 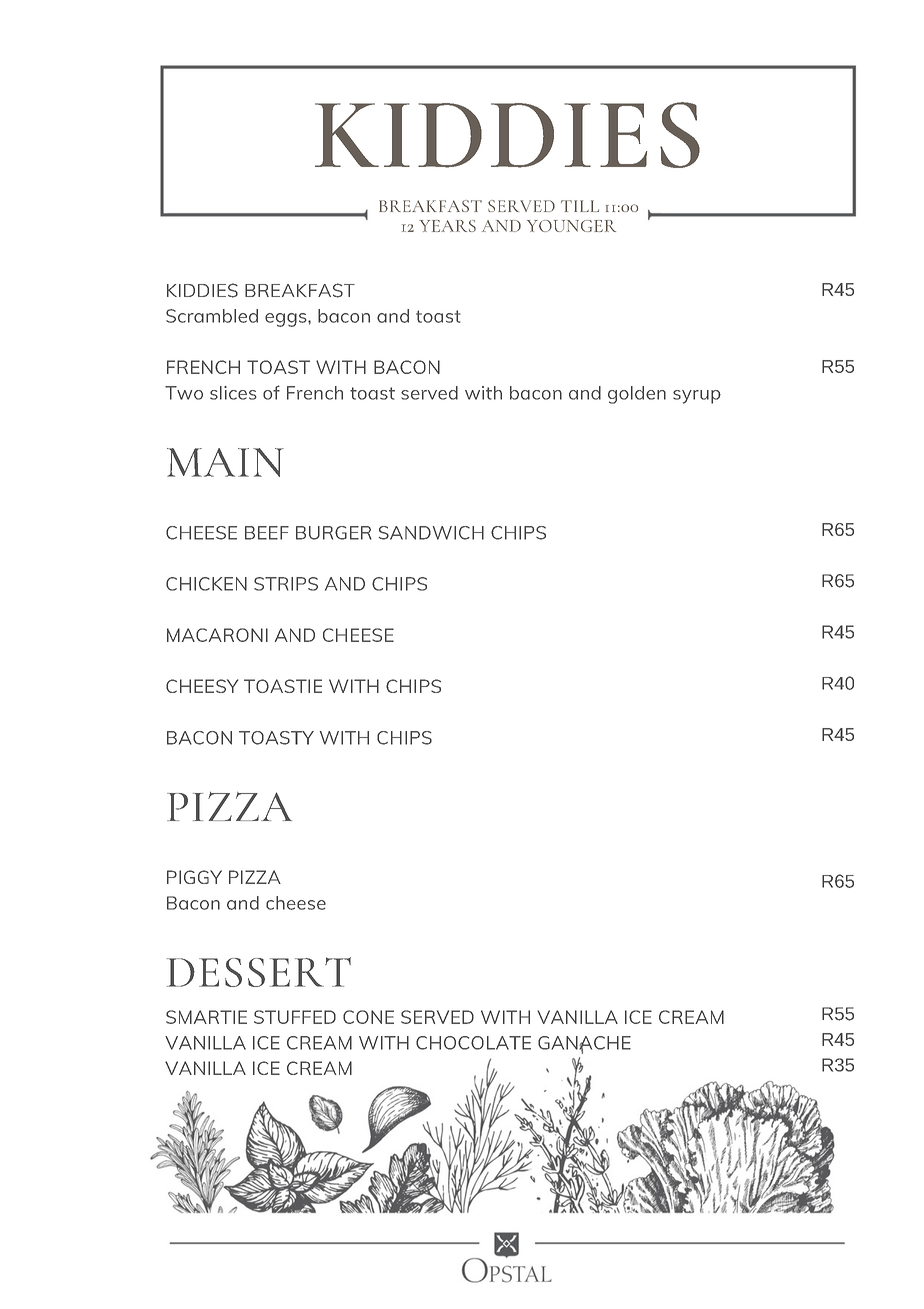 What do you see at coordinates (584, 1044) in the image?
I see `GANACHE` at bounding box center [584, 1044].
